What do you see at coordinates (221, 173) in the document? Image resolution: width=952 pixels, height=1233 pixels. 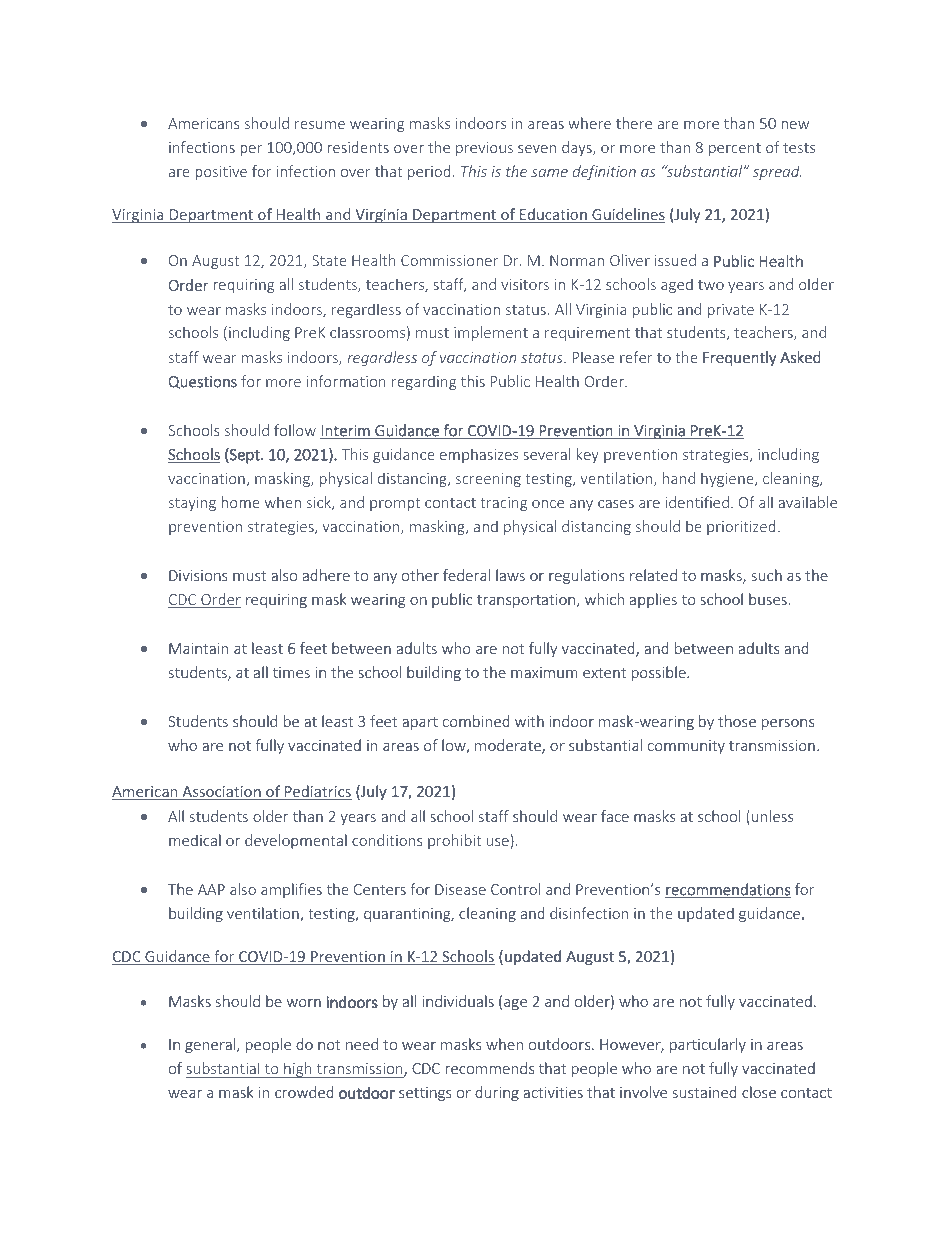 I see `positive` at bounding box center [221, 173].
